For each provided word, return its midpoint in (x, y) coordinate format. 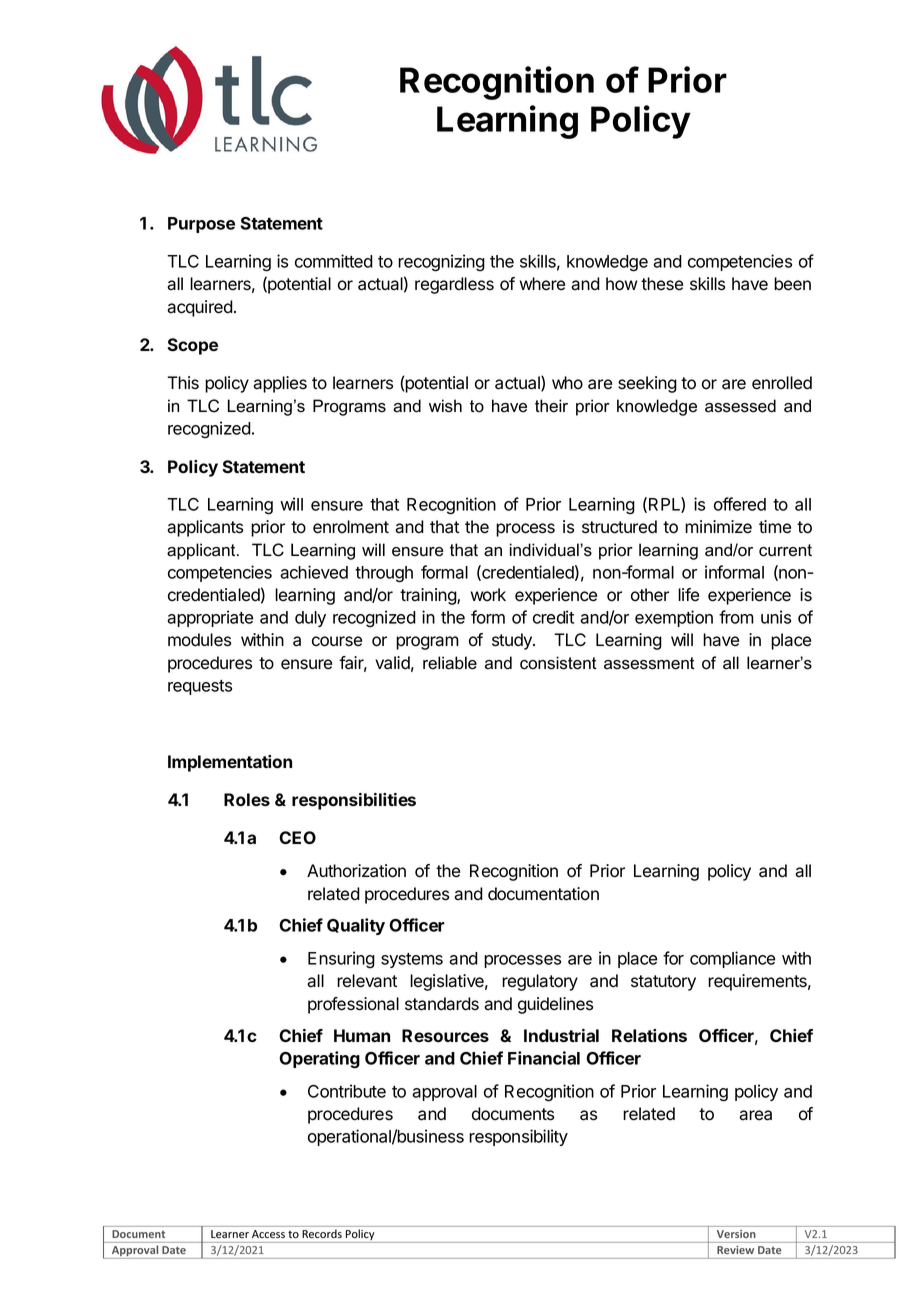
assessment (649, 663)
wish (445, 406)
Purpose (201, 225)
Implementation (230, 763)
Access (268, 1234)
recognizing (441, 263)
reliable (450, 663)
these (662, 284)
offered (740, 504)
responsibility (518, 1137)
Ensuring (341, 960)
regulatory (540, 982)
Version (736, 1234)
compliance (732, 959)
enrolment (351, 527)
